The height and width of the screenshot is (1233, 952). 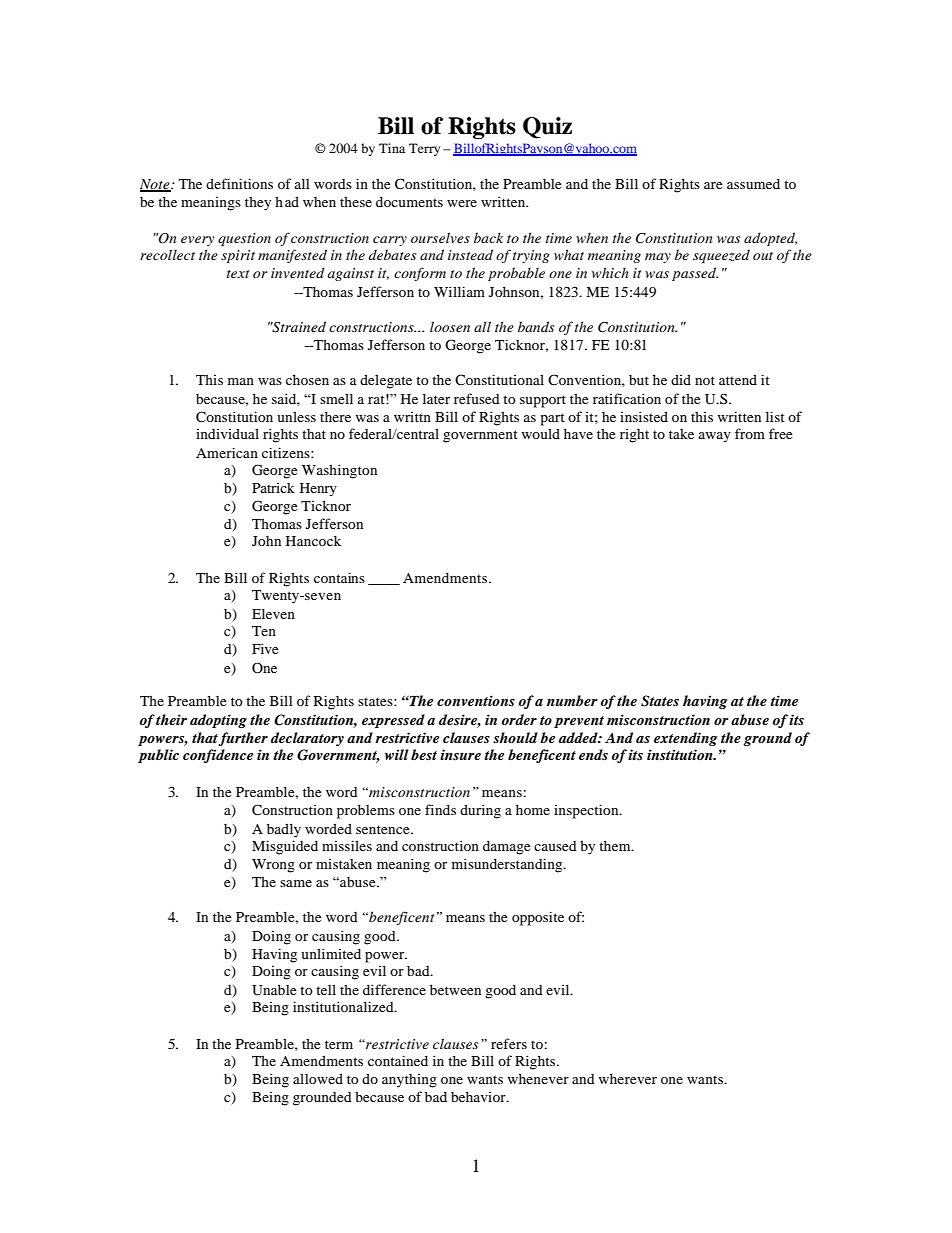 What do you see at coordinates (628, 1078) in the screenshot?
I see `wherever` at bounding box center [628, 1078].
